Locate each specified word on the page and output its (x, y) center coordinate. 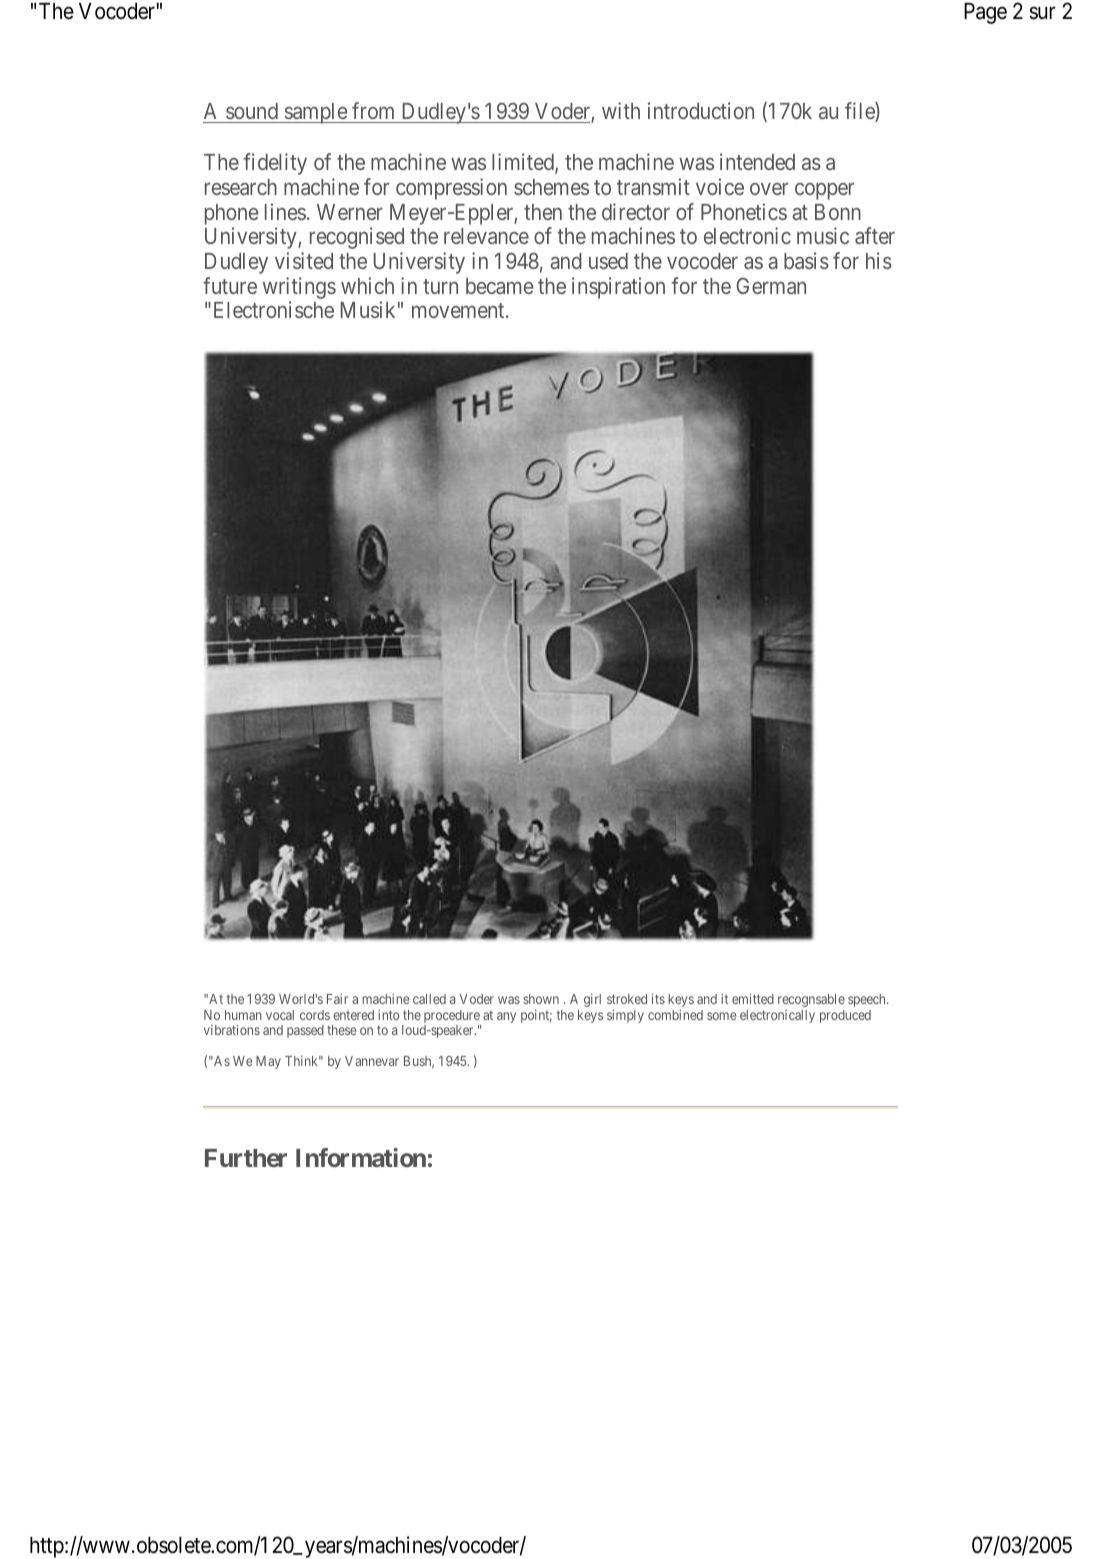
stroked (627, 999)
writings (299, 288)
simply (625, 1016)
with (621, 110)
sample (315, 113)
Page (985, 13)
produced (845, 1016)
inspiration (618, 288)
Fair (337, 999)
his (879, 260)
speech (868, 1000)
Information (361, 1157)
